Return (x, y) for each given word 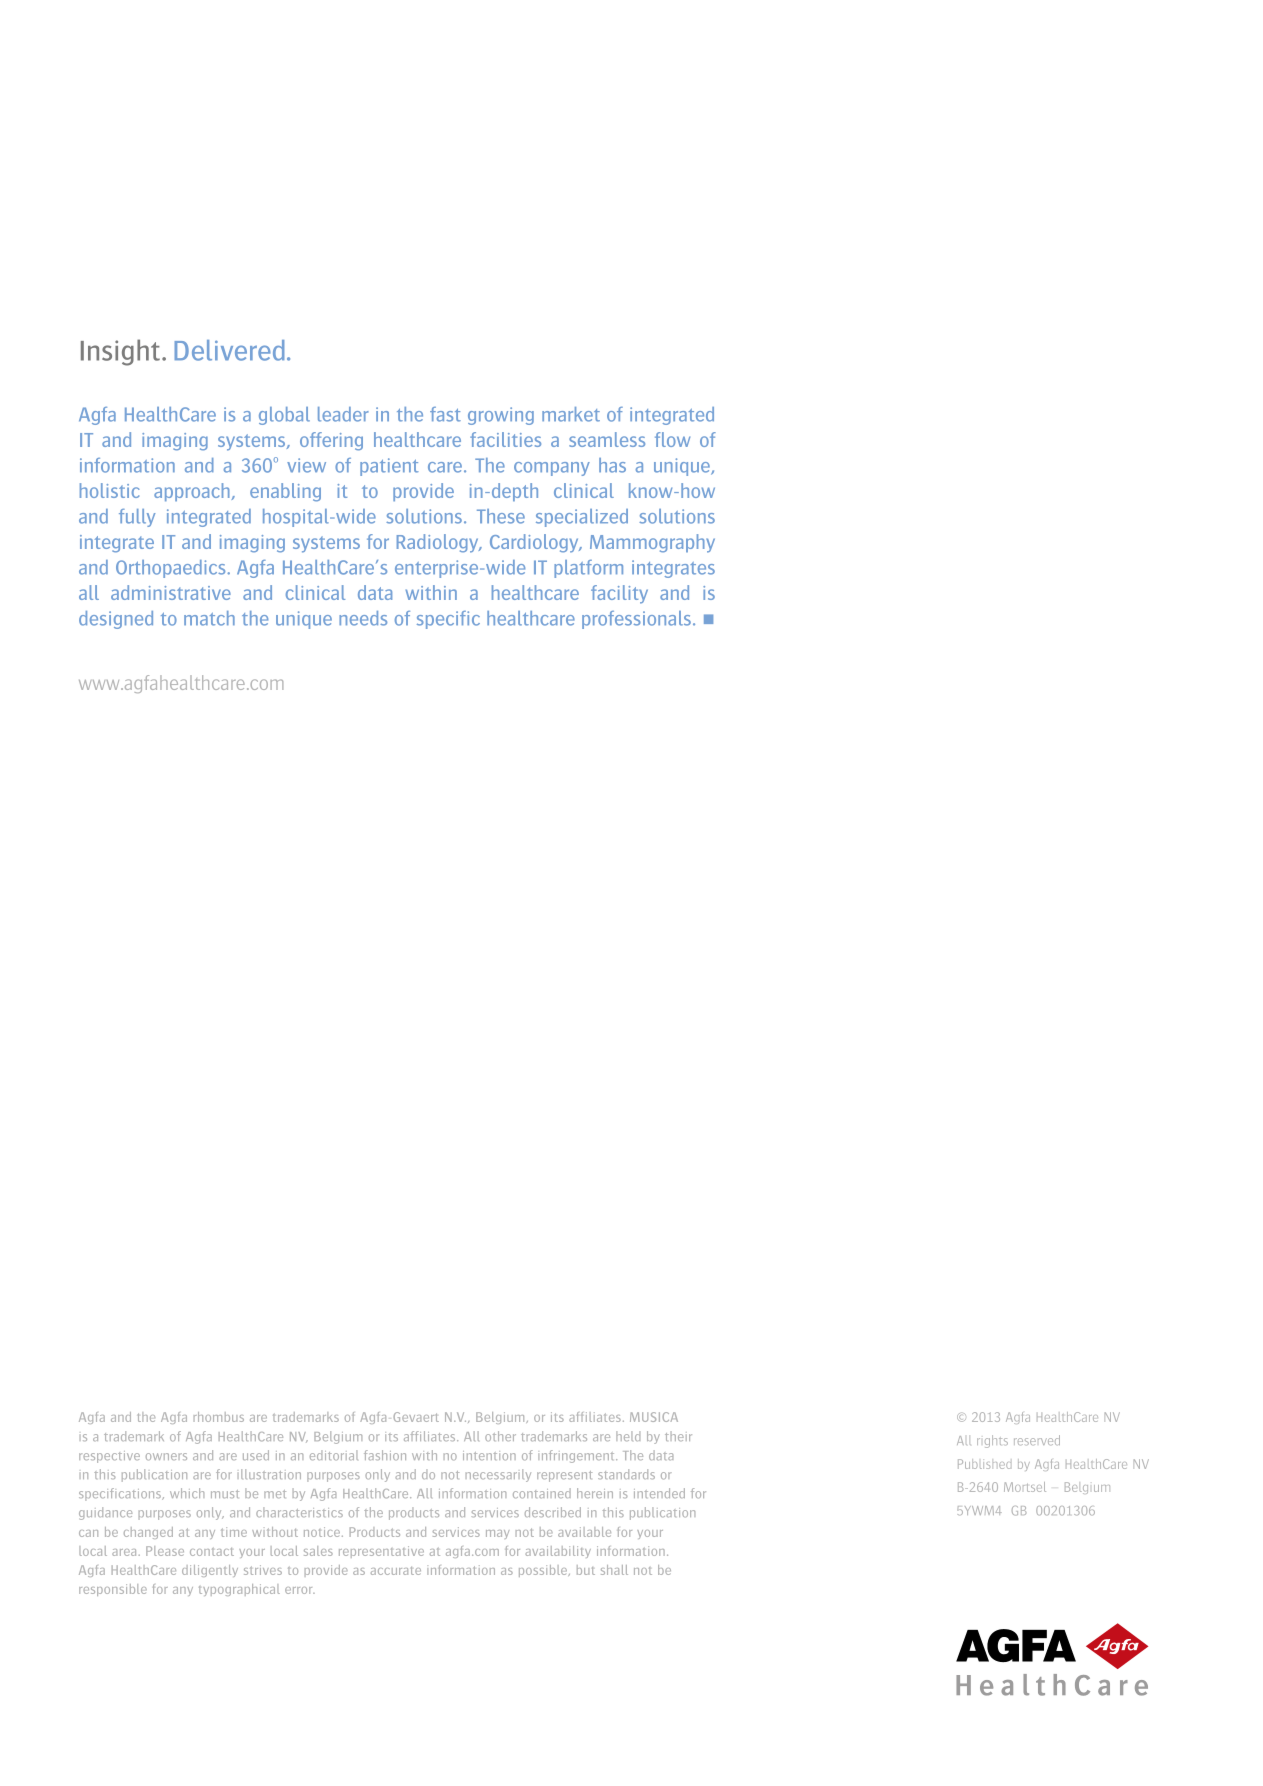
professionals (636, 620)
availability (558, 1552)
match (209, 618)
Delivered (229, 350)
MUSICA (654, 1417)
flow (672, 439)
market (571, 414)
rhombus (219, 1417)
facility (619, 594)
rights (992, 1441)
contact (212, 1552)
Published (984, 1464)
